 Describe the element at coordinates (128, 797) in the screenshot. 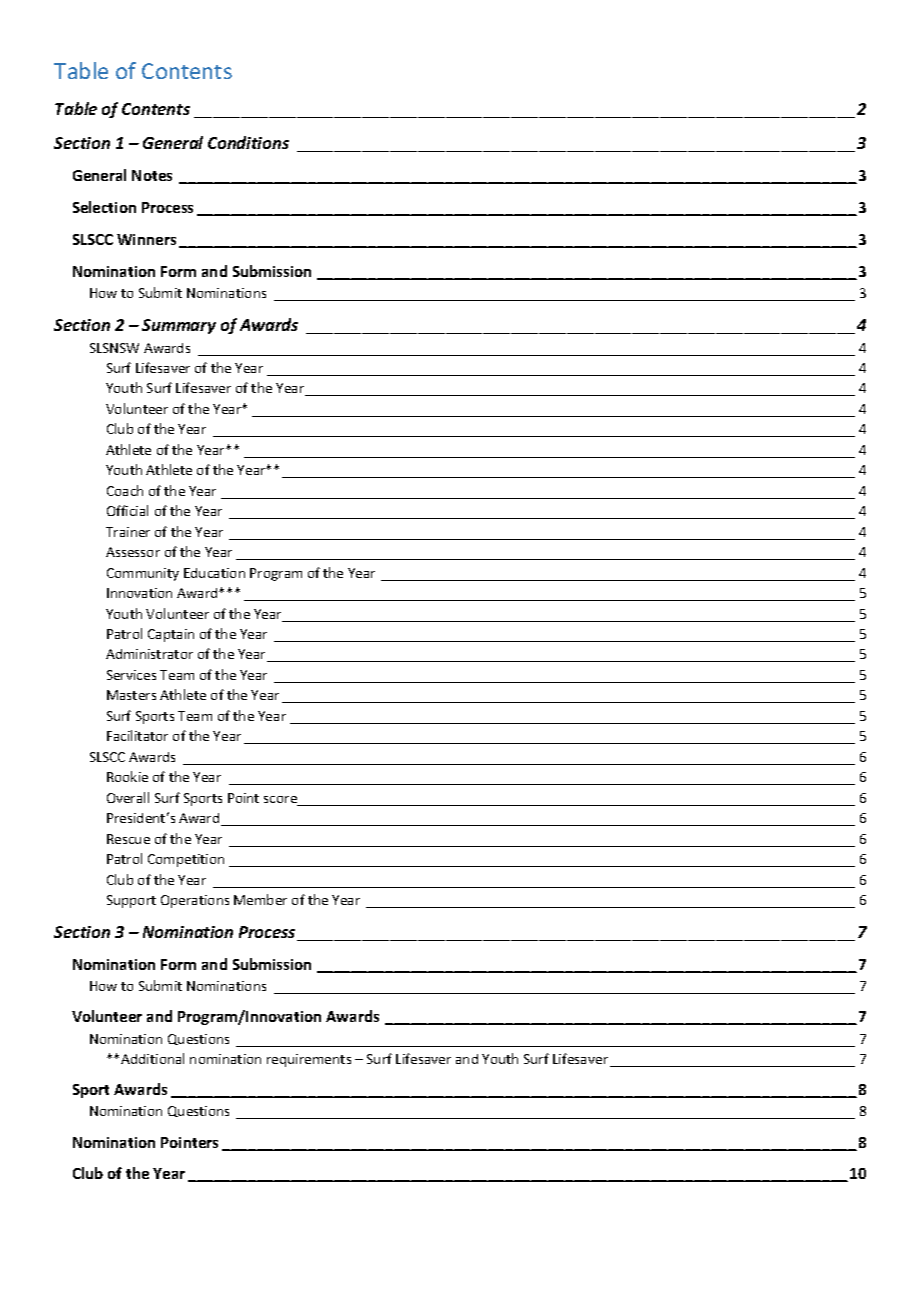

I see `Overall` at that location.
